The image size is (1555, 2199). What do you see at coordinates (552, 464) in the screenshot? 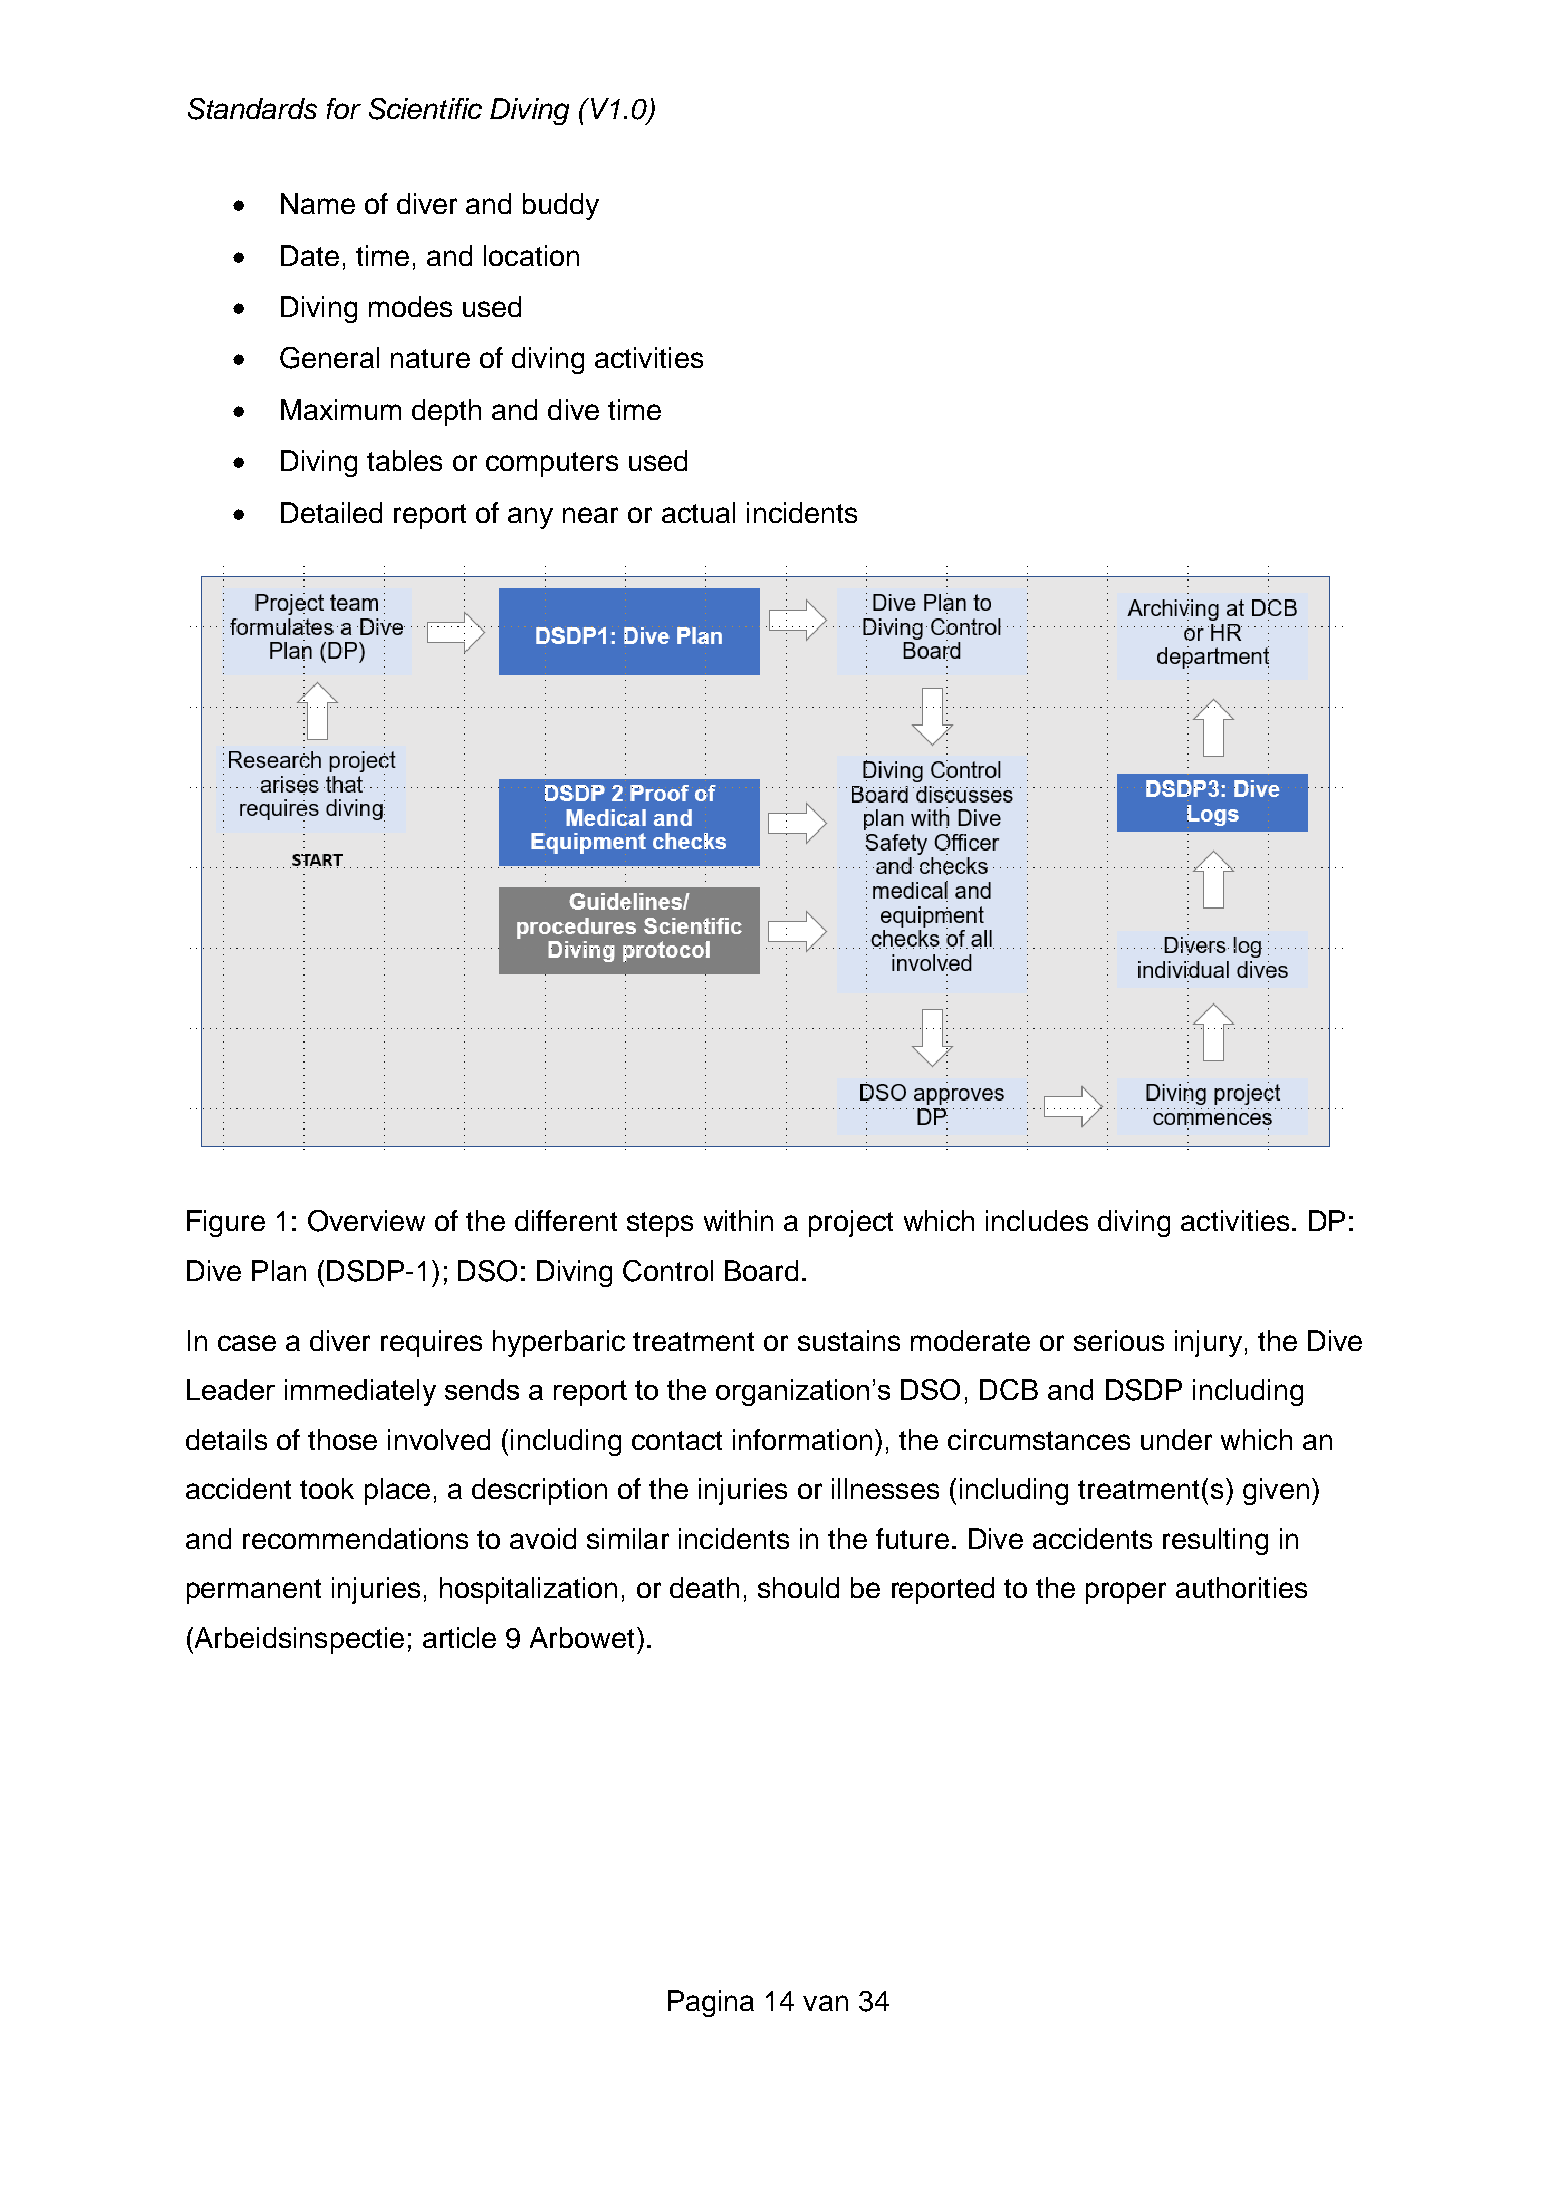
I see `computers` at bounding box center [552, 464].
